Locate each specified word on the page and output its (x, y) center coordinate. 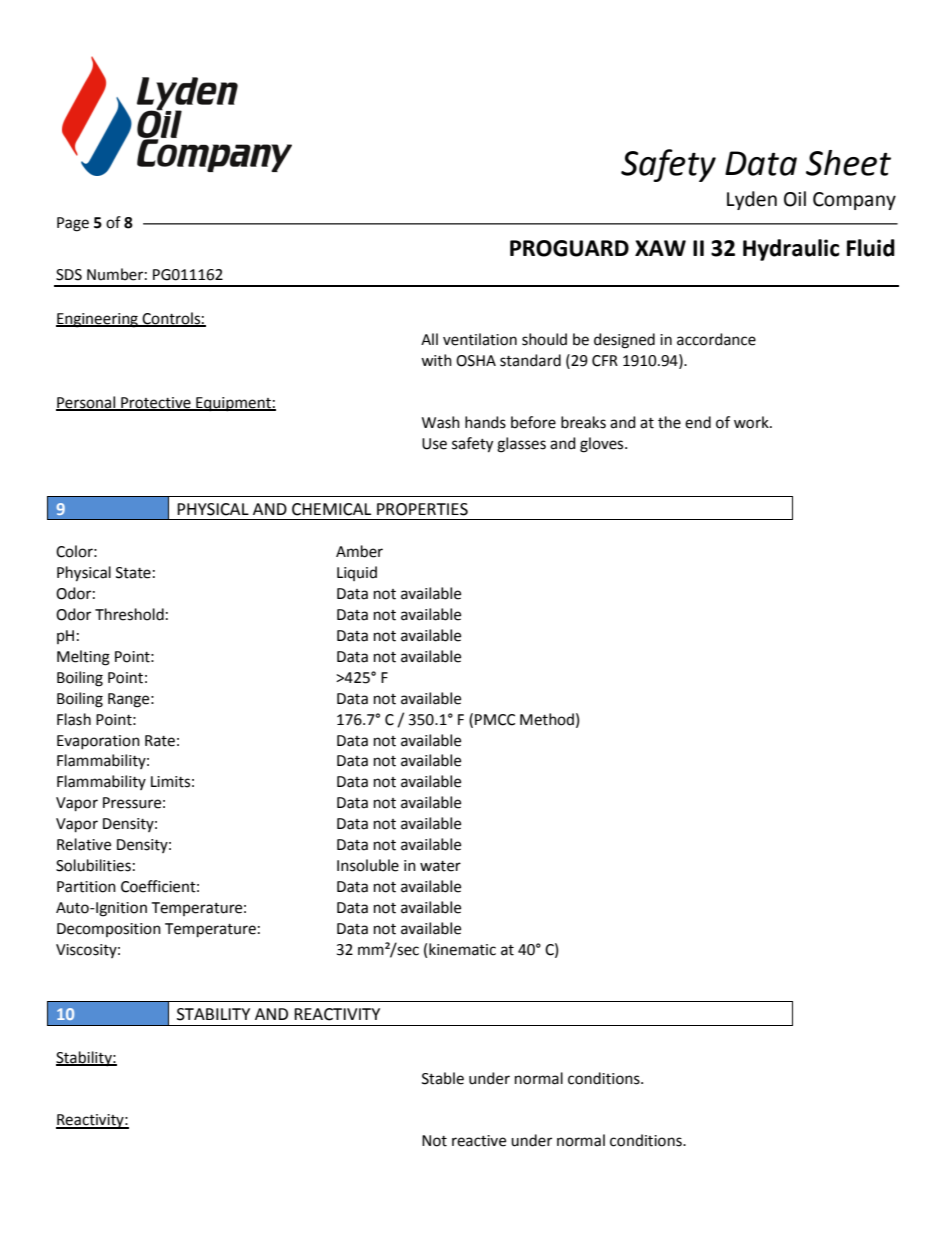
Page (73, 224)
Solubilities (93, 865)
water (440, 866)
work (752, 422)
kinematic (462, 949)
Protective (156, 403)
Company (854, 201)
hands (485, 422)
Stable (443, 1078)
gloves (603, 445)
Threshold (129, 614)
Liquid (357, 573)
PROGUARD (569, 248)
